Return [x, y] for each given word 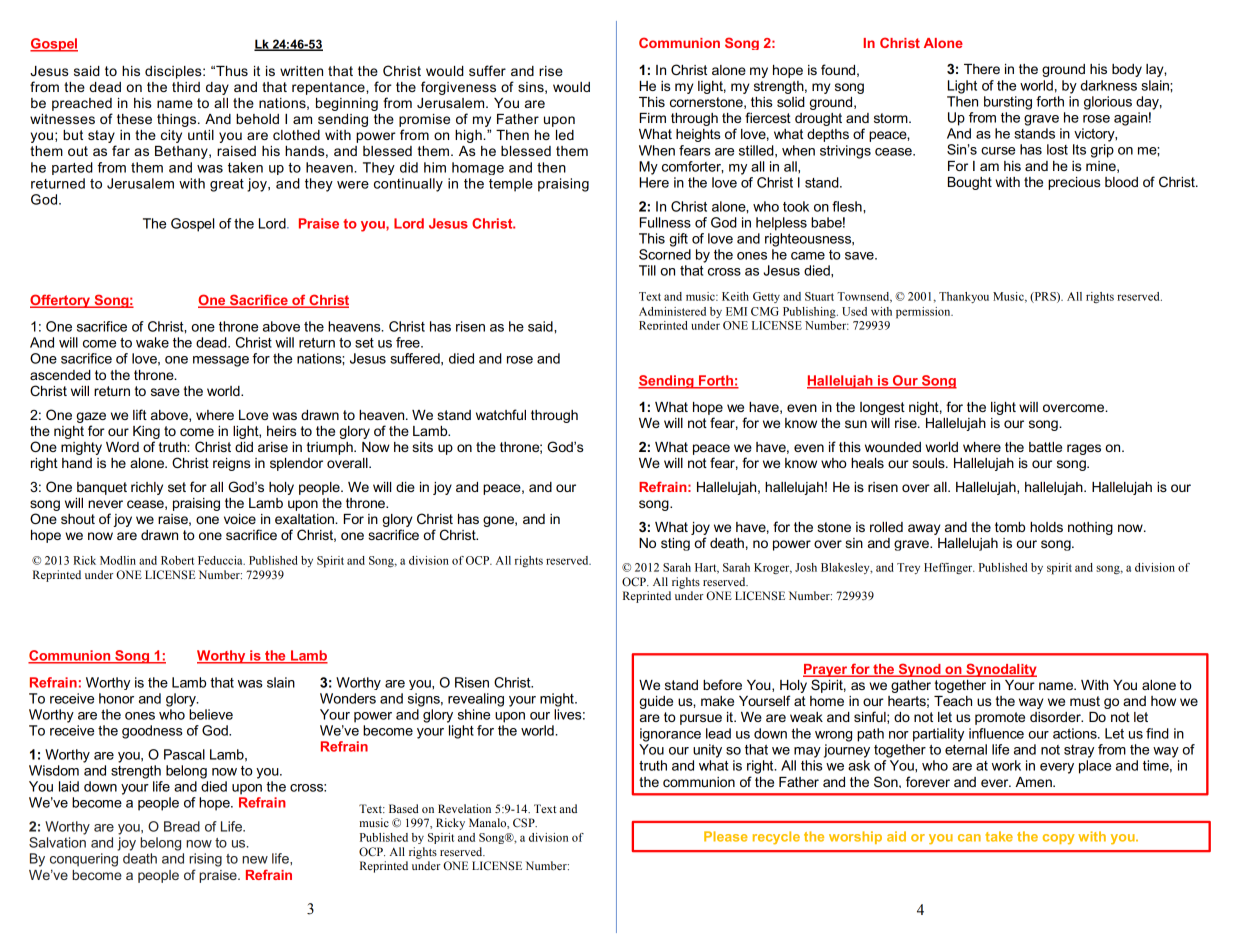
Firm [653, 118]
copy [1059, 839]
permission [924, 313]
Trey [908, 568]
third [186, 87]
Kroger [773, 568]
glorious [1108, 103]
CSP [525, 823]
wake [152, 342]
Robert [177, 560]
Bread [182, 826]
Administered [672, 311]
